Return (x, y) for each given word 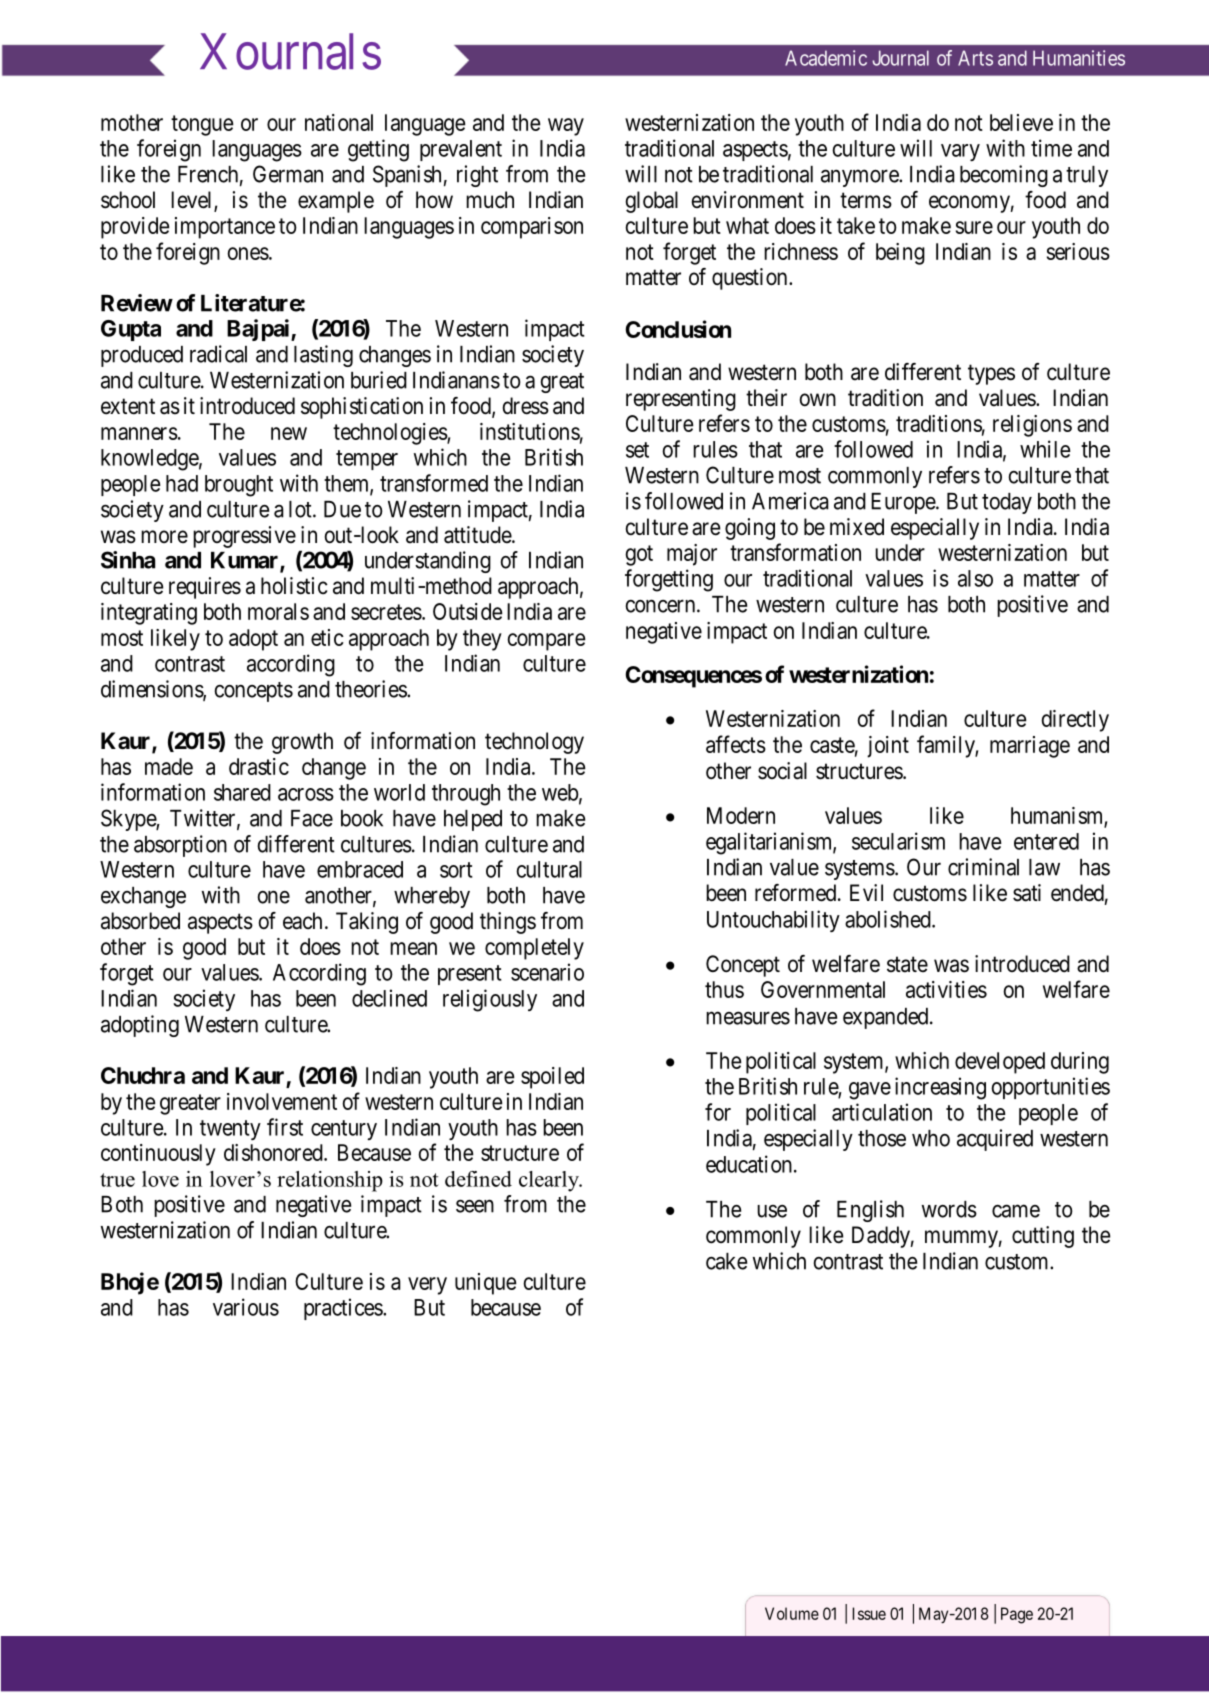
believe (1021, 122)
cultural (549, 869)
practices (344, 1309)
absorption (180, 846)
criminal (983, 867)
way (566, 127)
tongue (202, 125)
